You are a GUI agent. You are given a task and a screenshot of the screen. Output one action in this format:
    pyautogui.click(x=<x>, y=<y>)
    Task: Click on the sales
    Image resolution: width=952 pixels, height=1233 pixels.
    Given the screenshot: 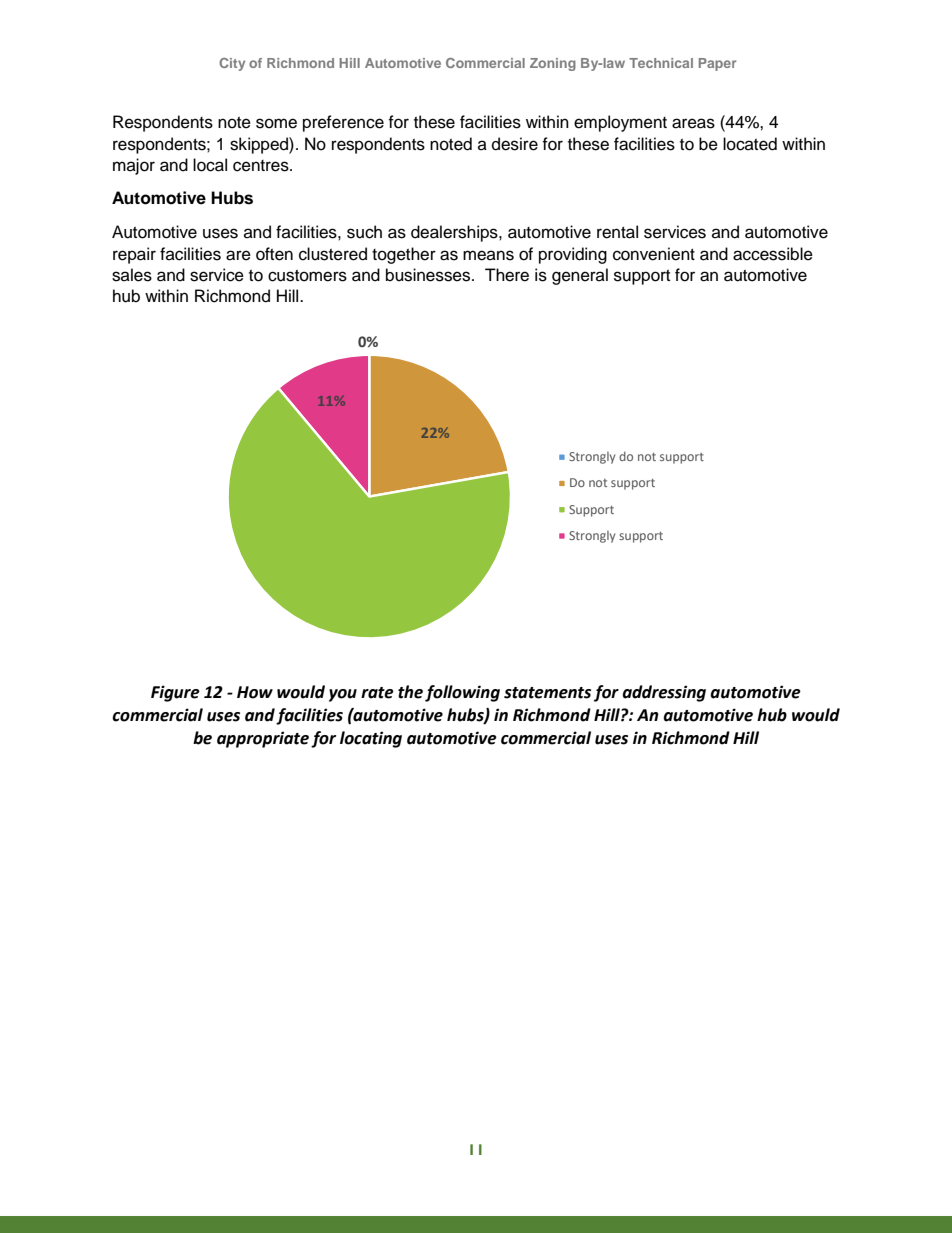 What is the action you would take?
    pyautogui.click(x=132, y=275)
